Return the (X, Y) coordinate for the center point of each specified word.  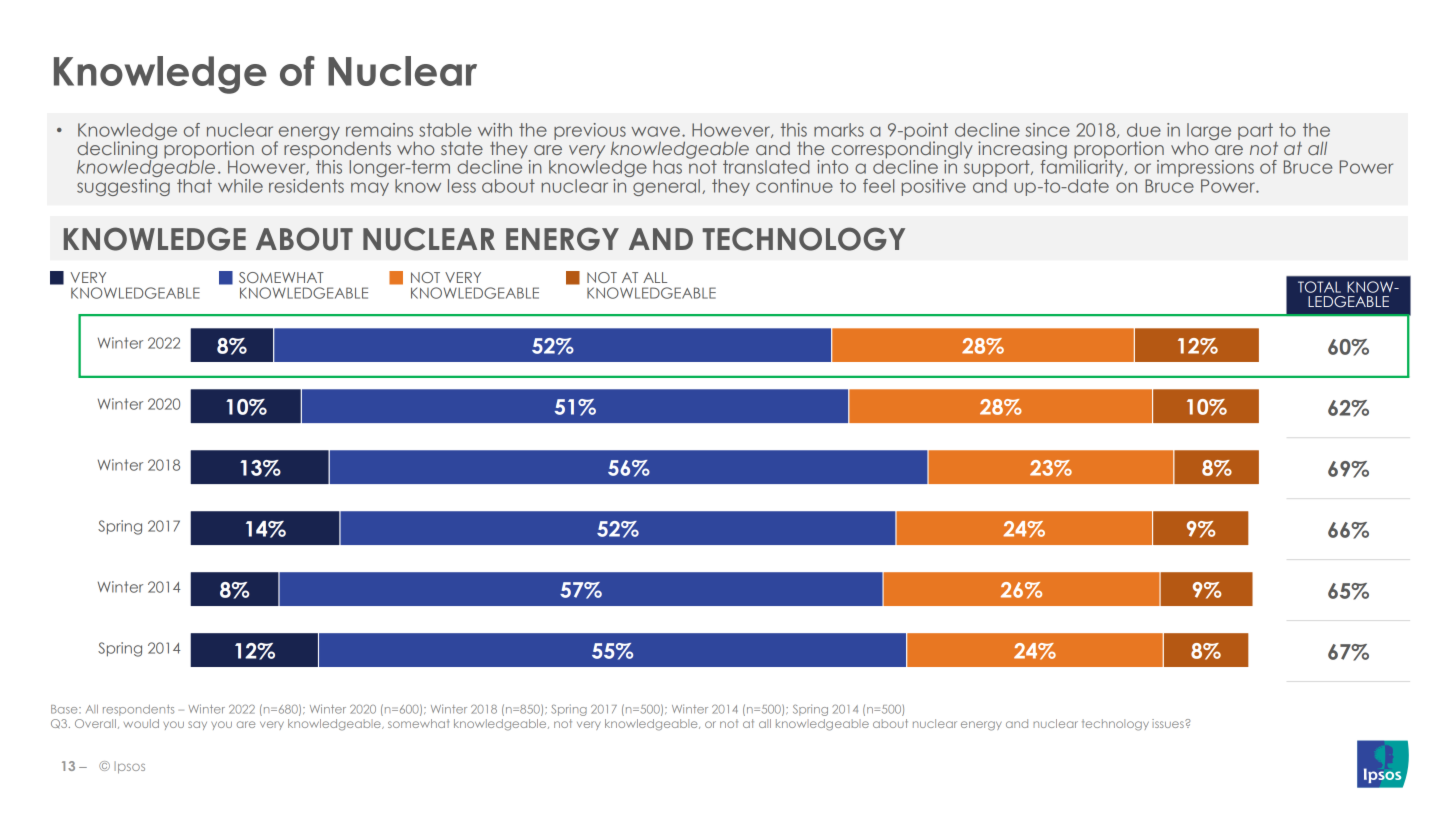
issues (1169, 723)
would (141, 723)
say (197, 725)
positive (934, 187)
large (1209, 133)
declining (118, 150)
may (370, 189)
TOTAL (1319, 287)
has (667, 167)
